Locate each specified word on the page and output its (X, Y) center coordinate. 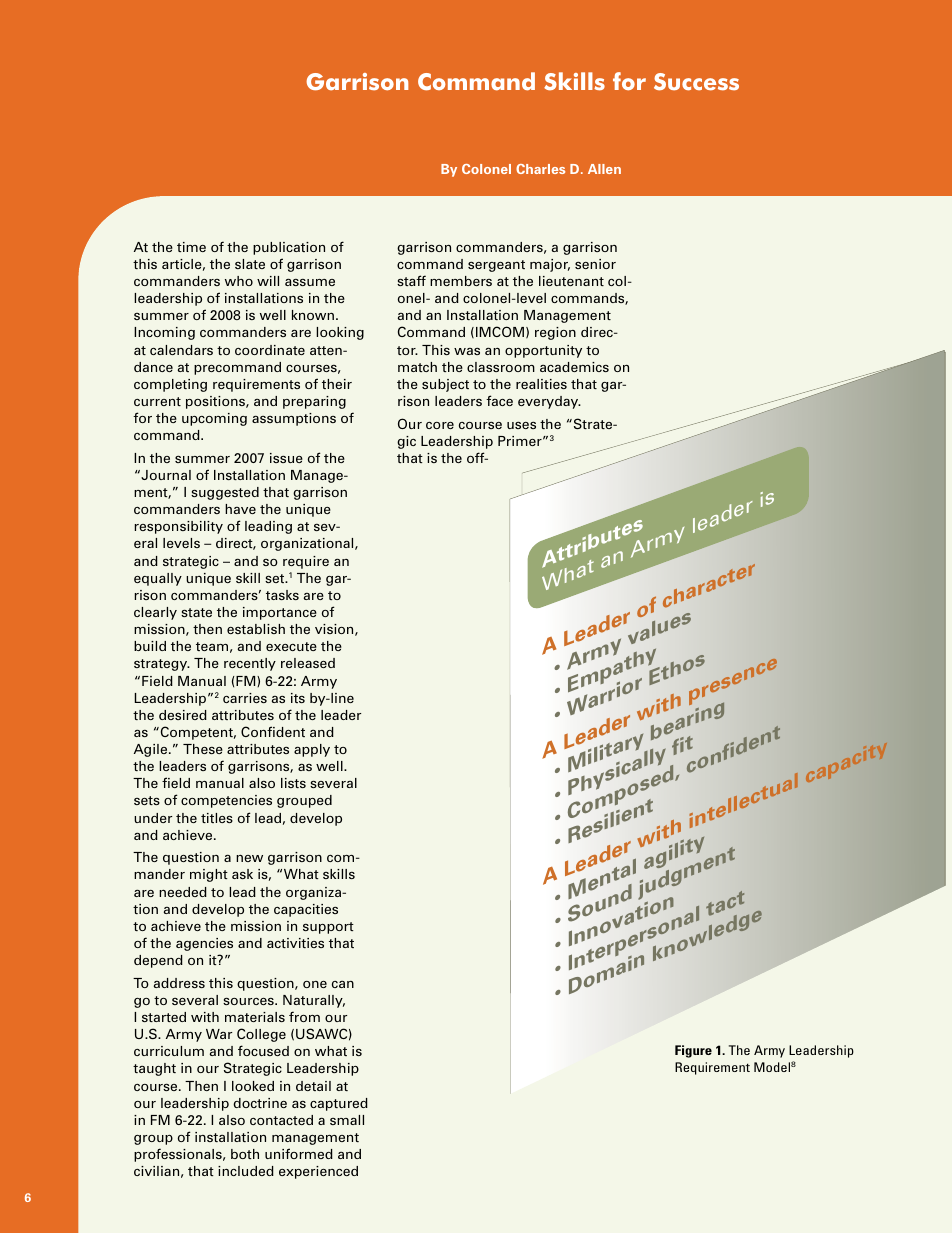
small (347, 1120)
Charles (540, 169)
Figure (693, 1051)
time (191, 247)
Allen (604, 169)
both (245, 1154)
